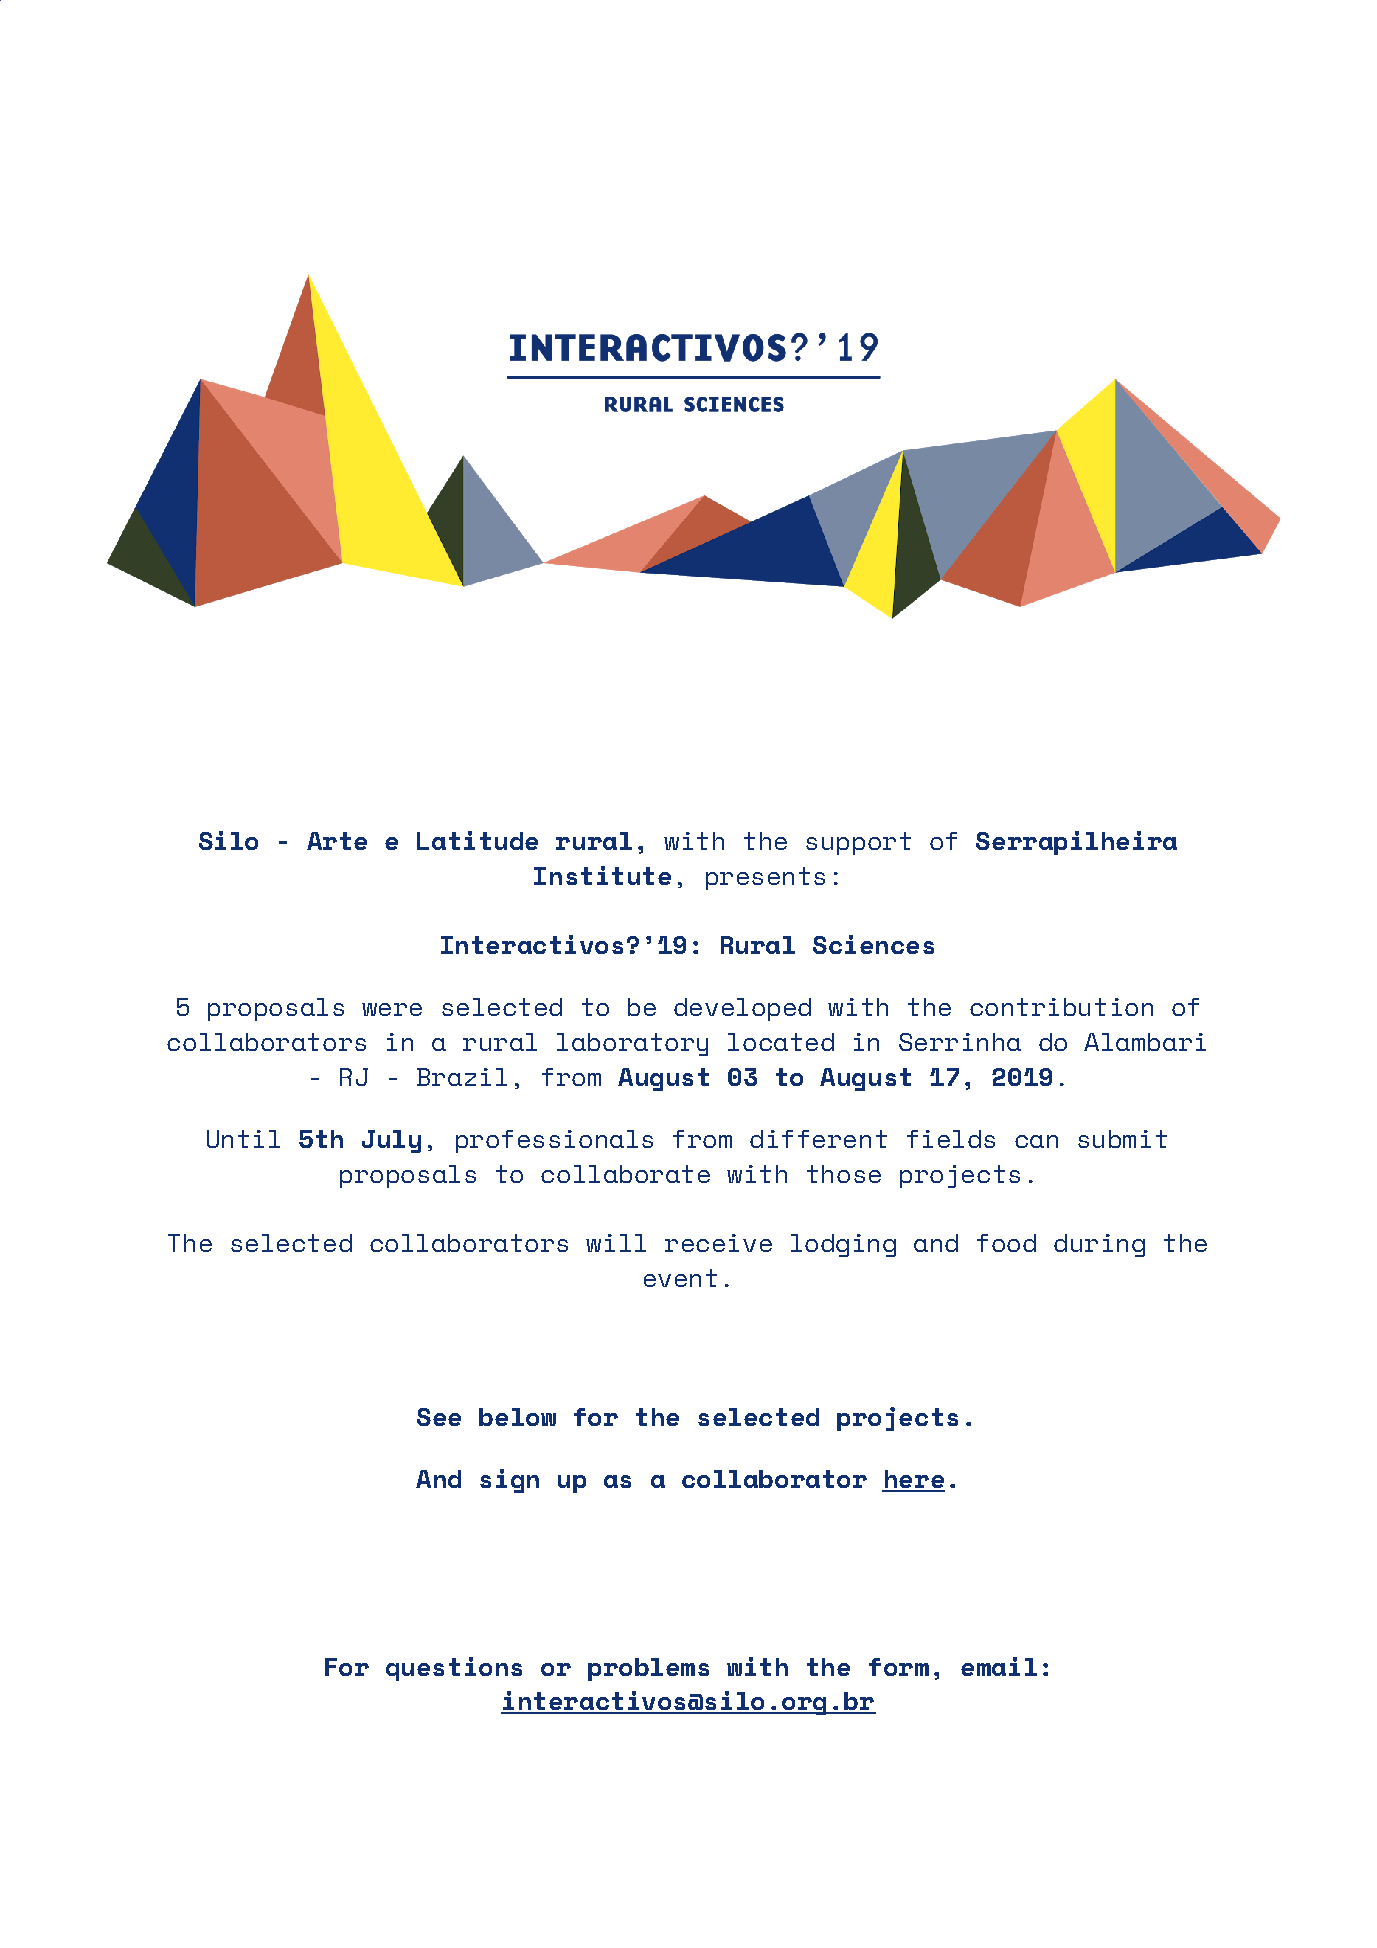 Image resolution: width=1377 pixels, height=1948 pixels. I want to click on email, so click(999, 1666).
